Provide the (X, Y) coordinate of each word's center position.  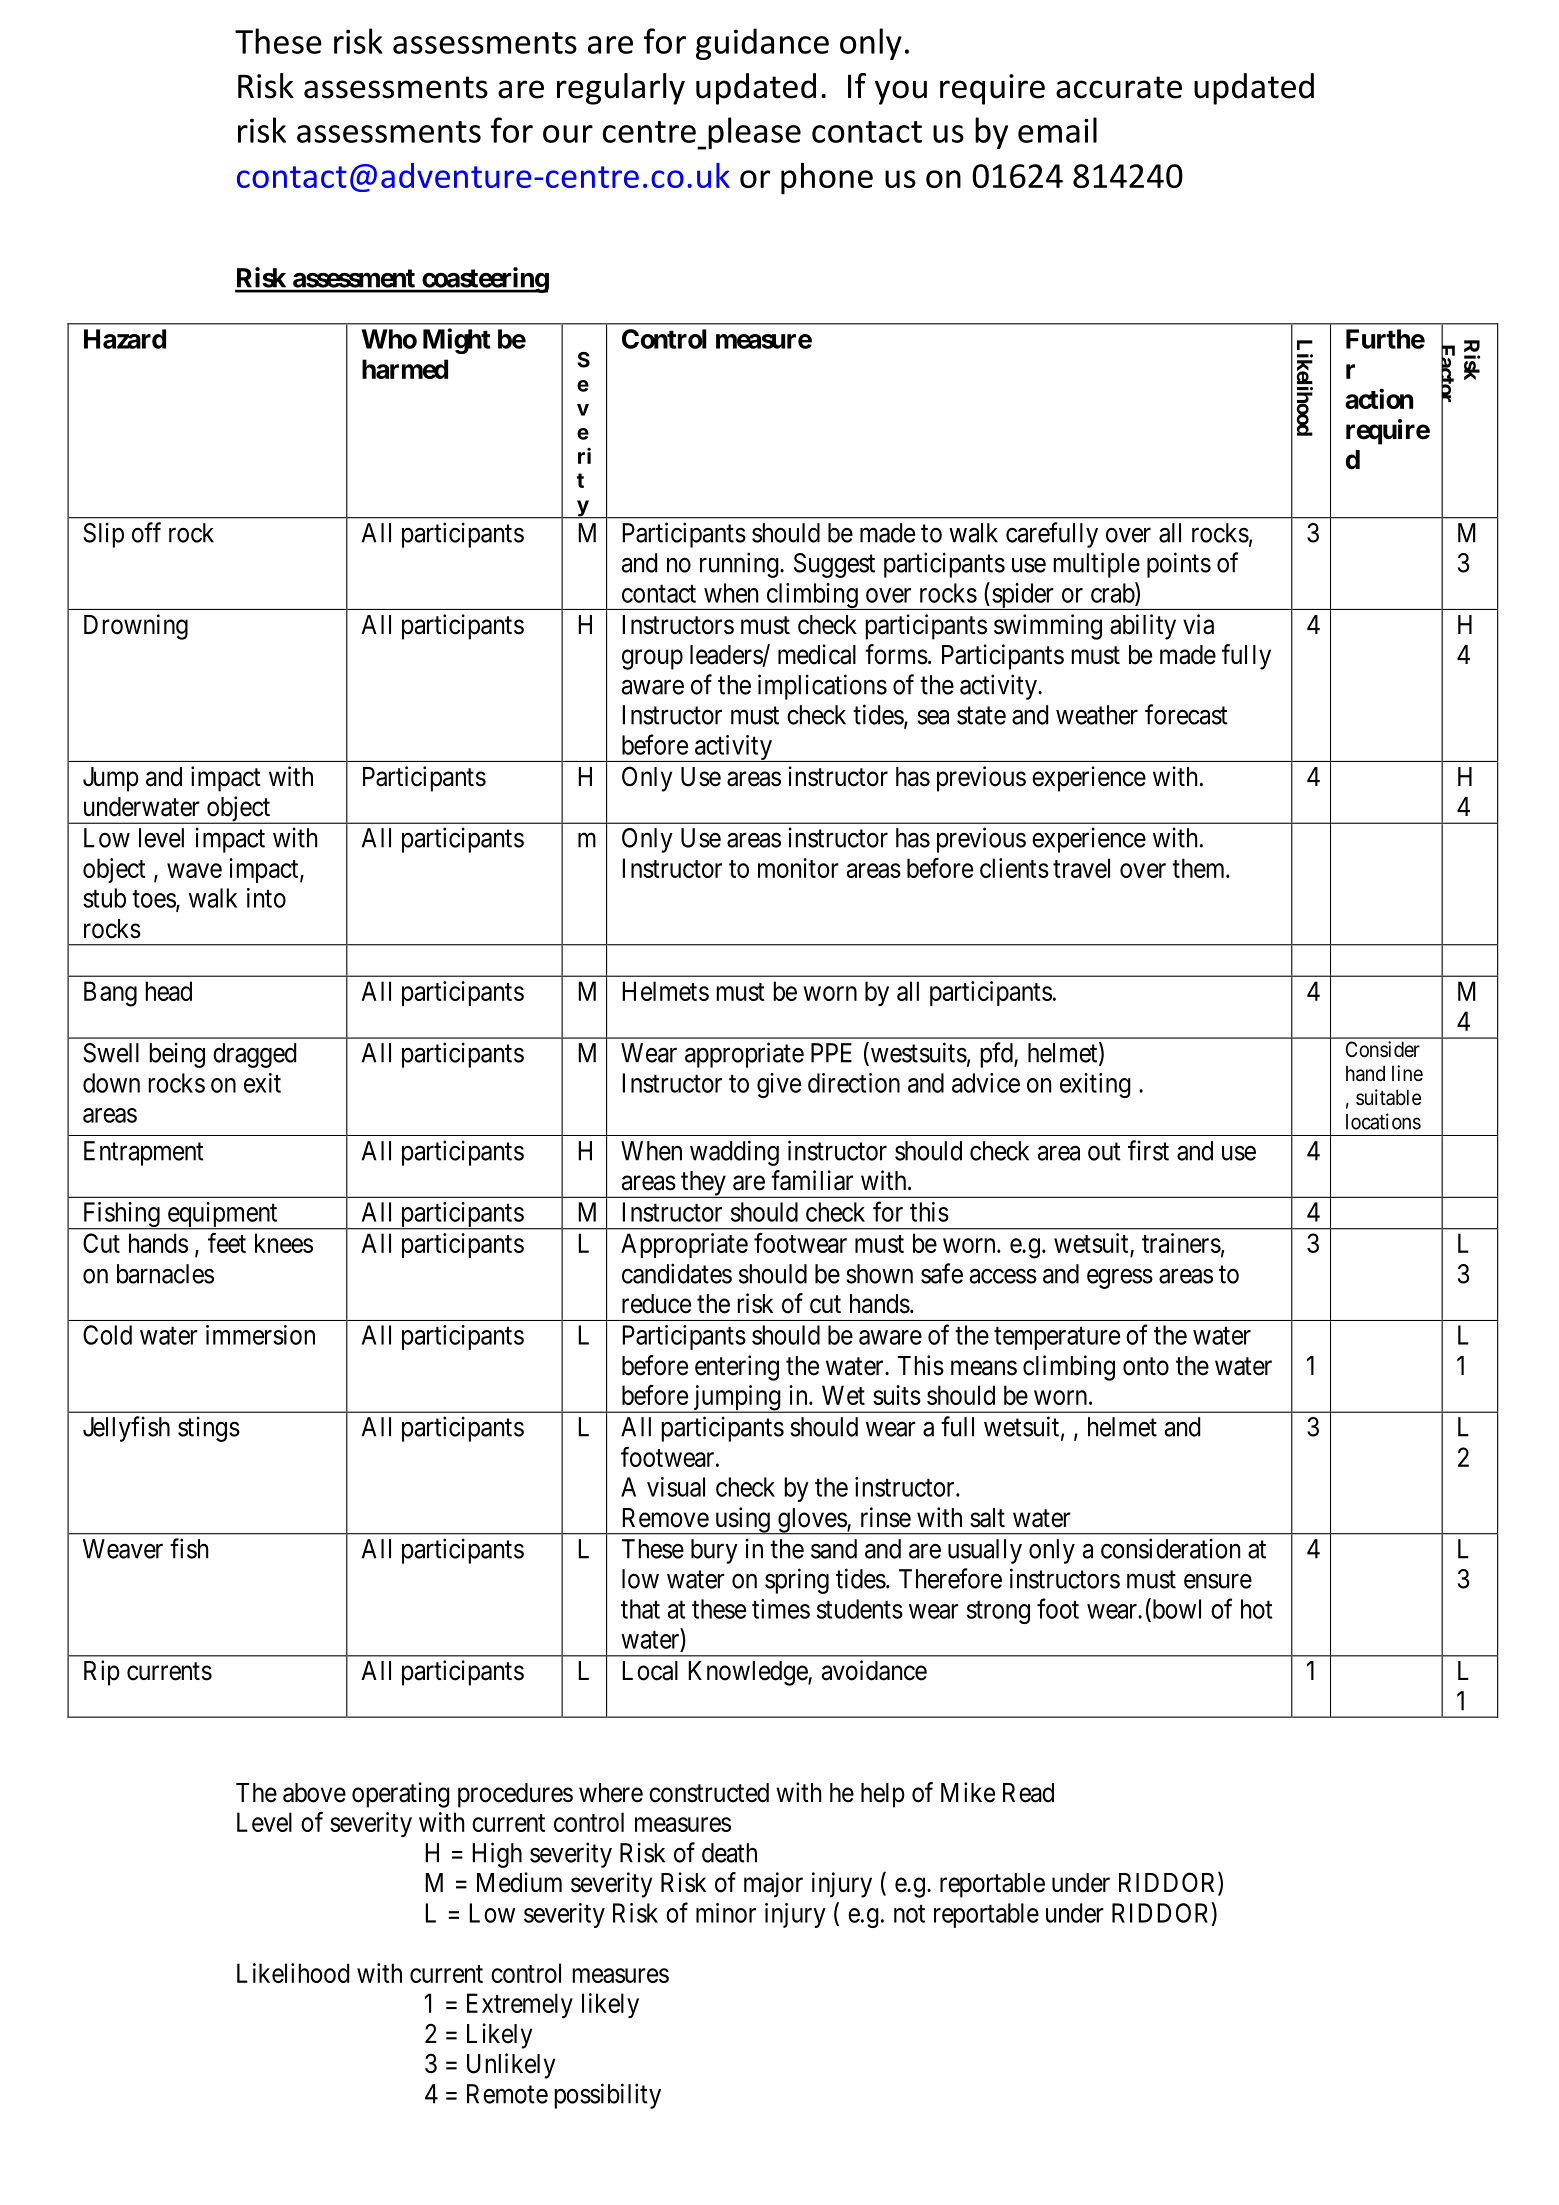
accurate (1119, 87)
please (754, 133)
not (909, 1914)
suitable (1388, 1097)
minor (726, 1913)
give (779, 1085)
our (568, 134)
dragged (254, 1055)
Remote (507, 2094)
